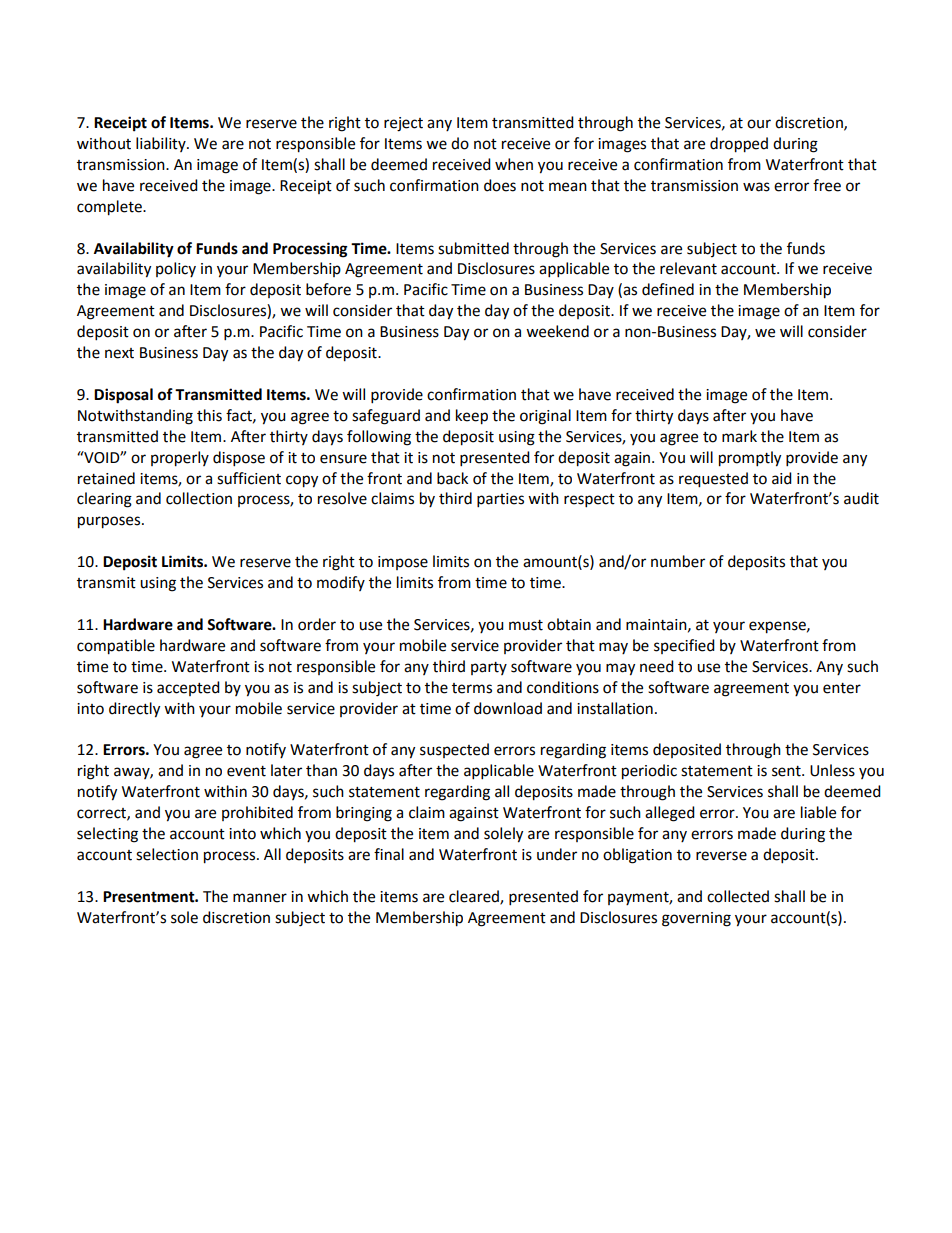 The image size is (952, 1233). Describe the element at coordinates (514, 164) in the page. I see `when` at that location.
